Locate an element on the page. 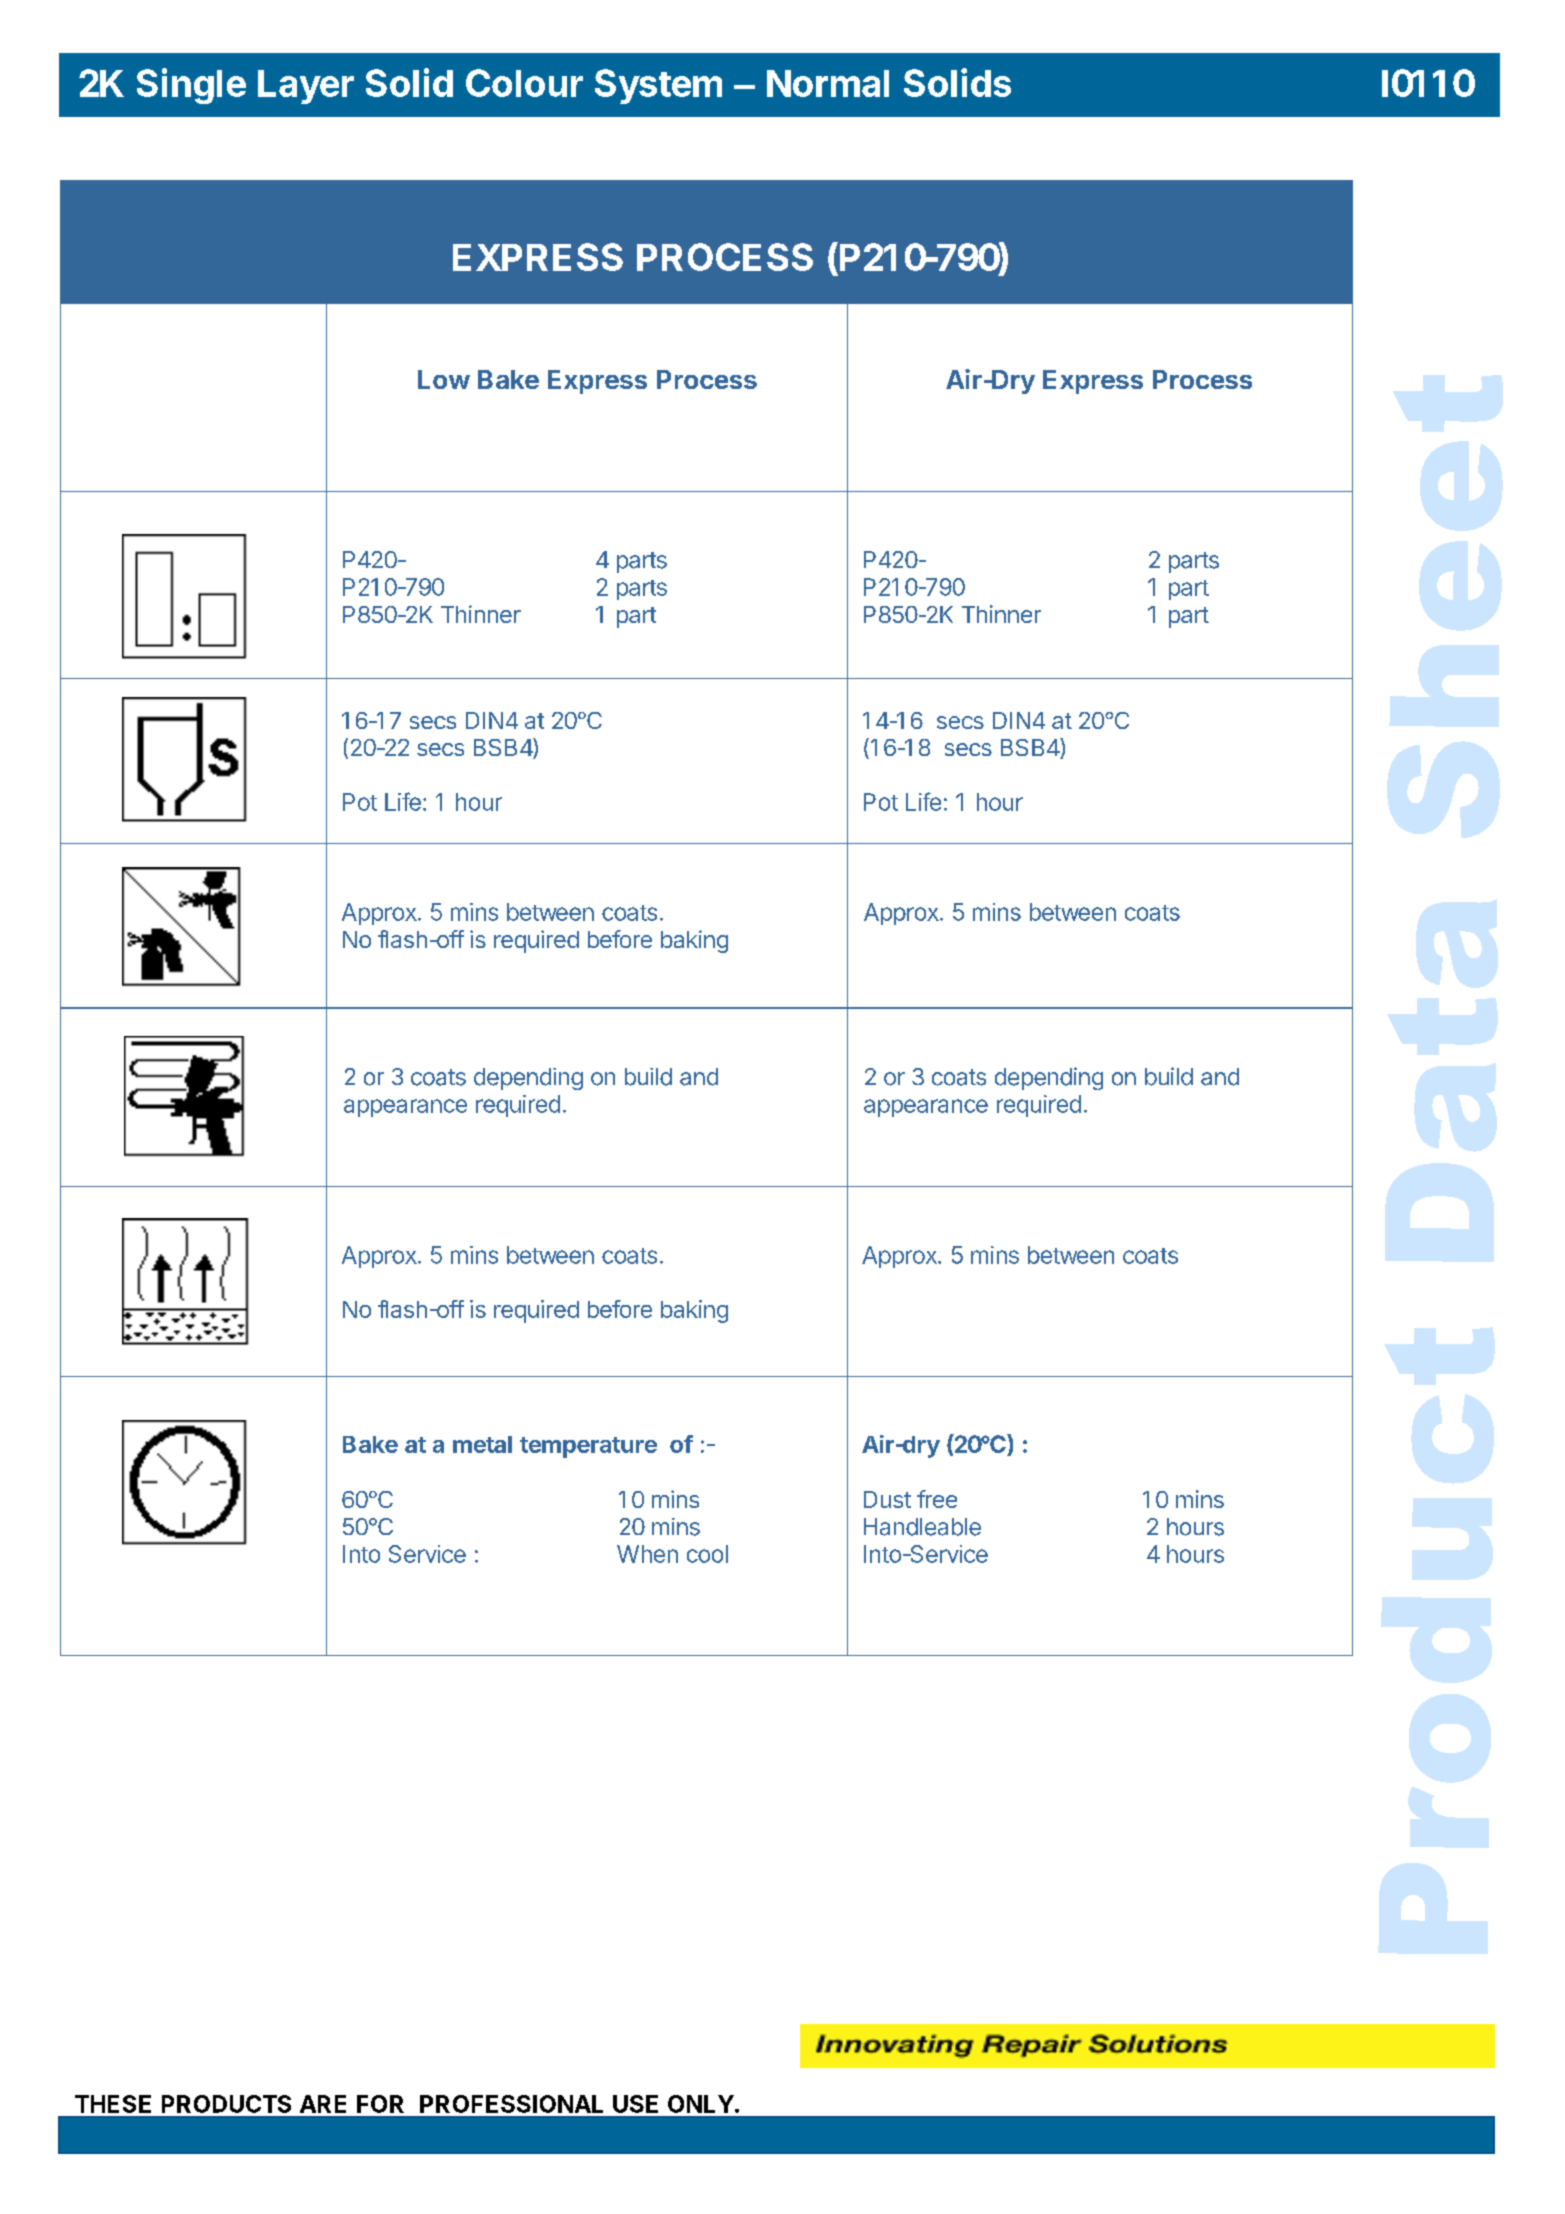 Image resolution: width=1565 pixels, height=2214 pixels. Normal is located at coordinates (828, 83).
